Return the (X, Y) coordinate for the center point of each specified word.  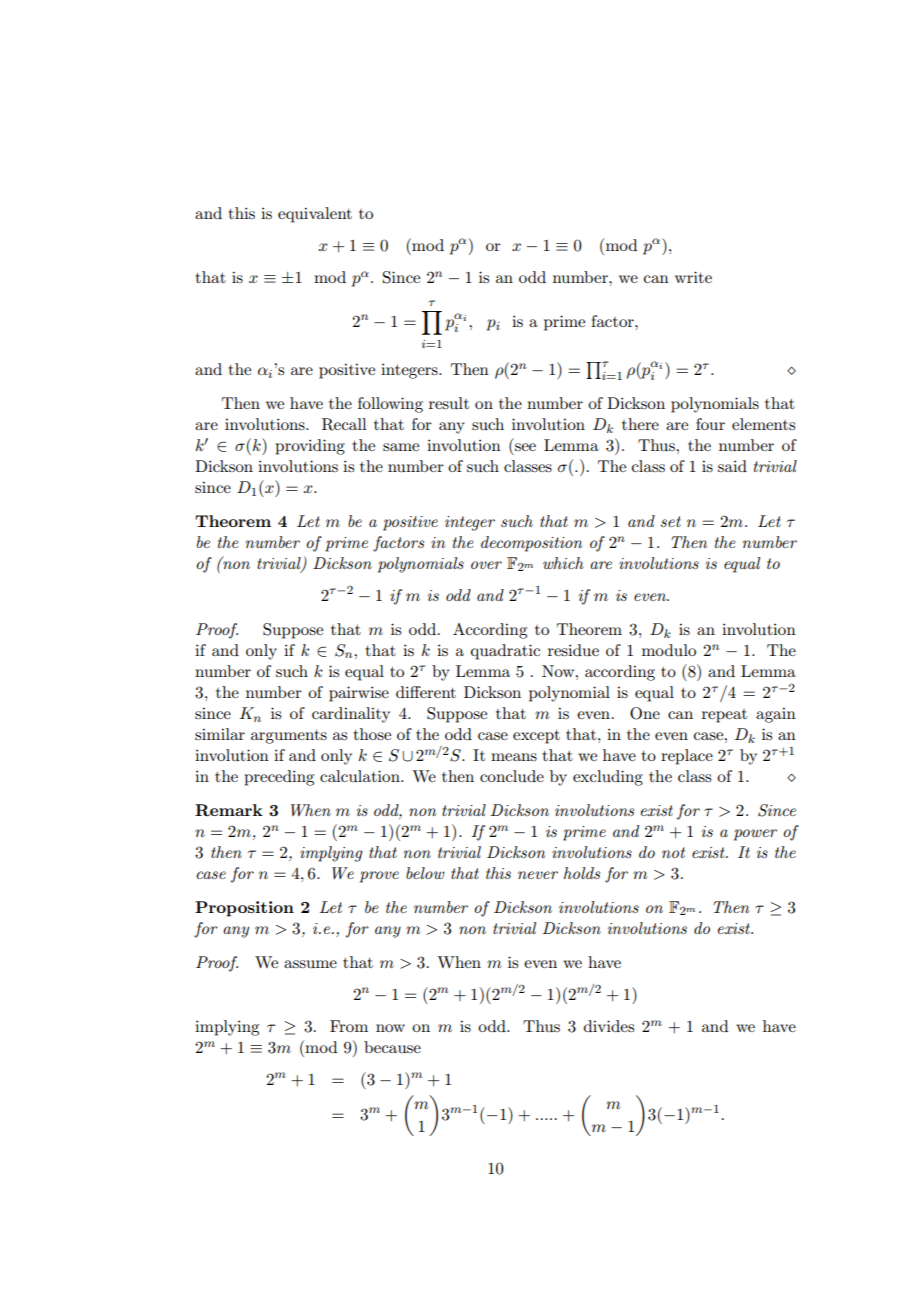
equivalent (315, 215)
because (392, 1047)
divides (609, 1026)
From (349, 1026)
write (693, 277)
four (710, 424)
